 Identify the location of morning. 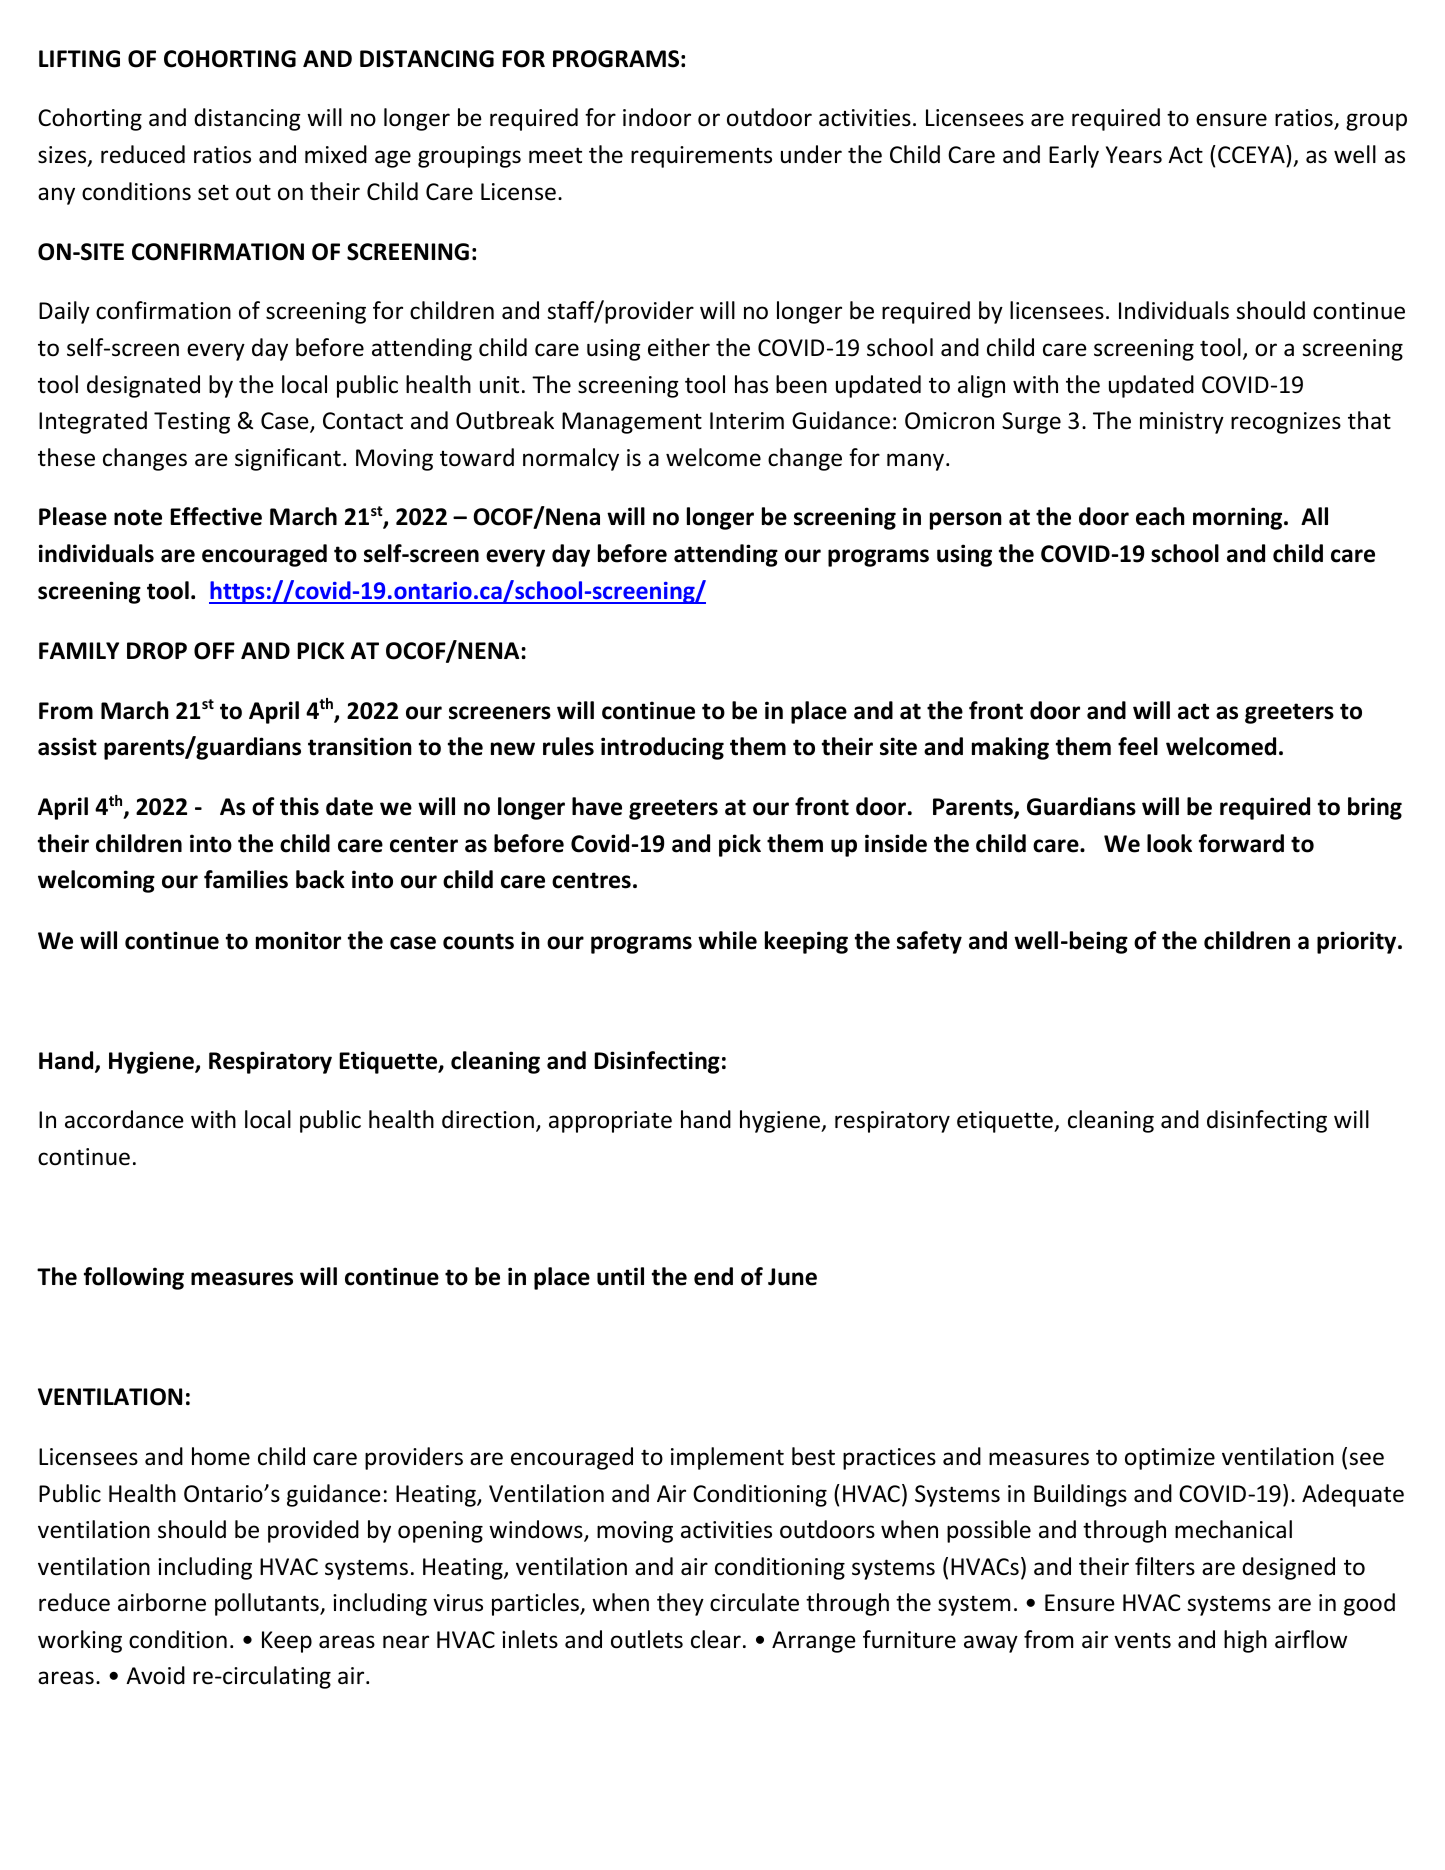
(1239, 518).
